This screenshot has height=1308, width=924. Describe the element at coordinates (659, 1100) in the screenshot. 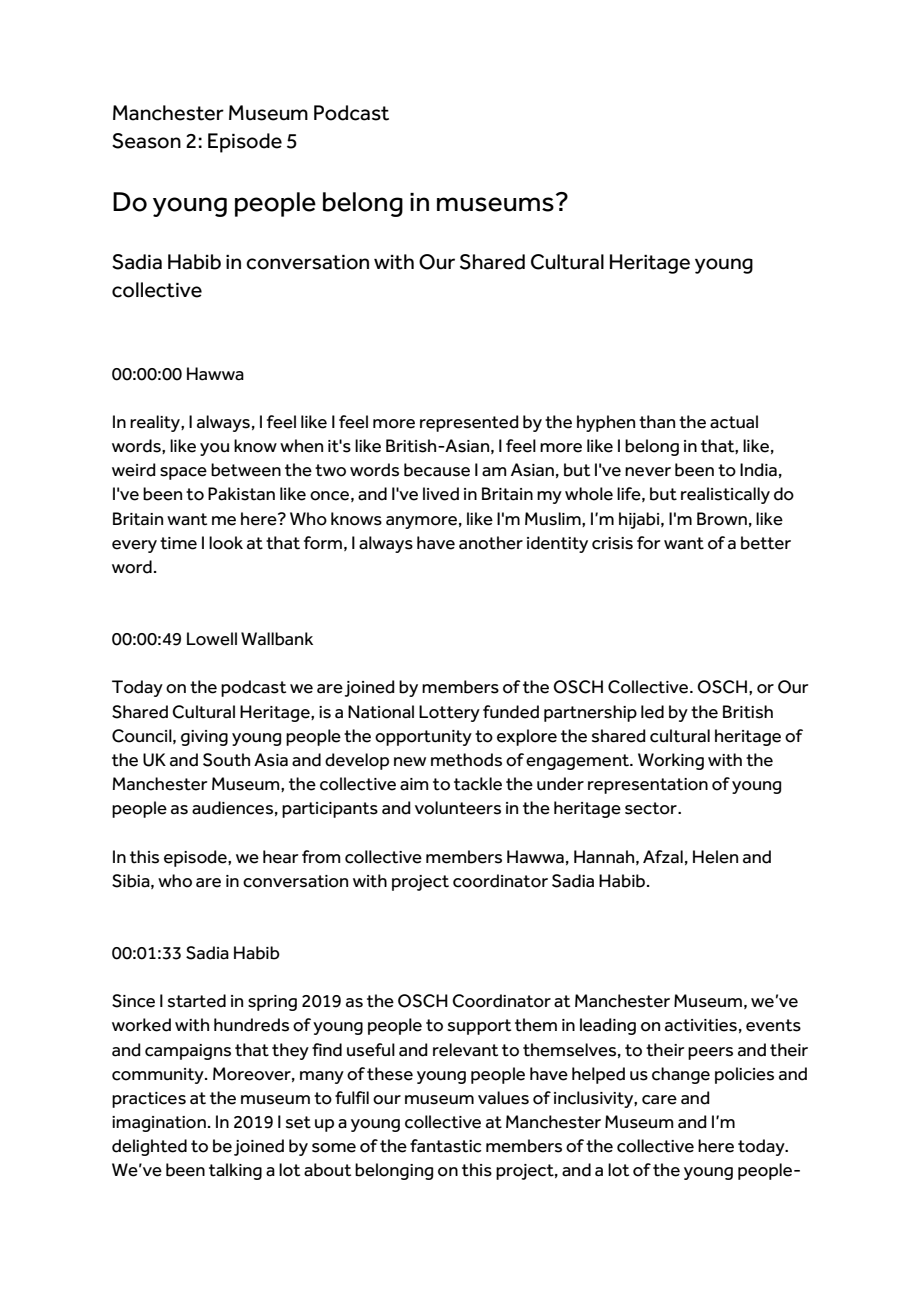

I see `care` at that location.
